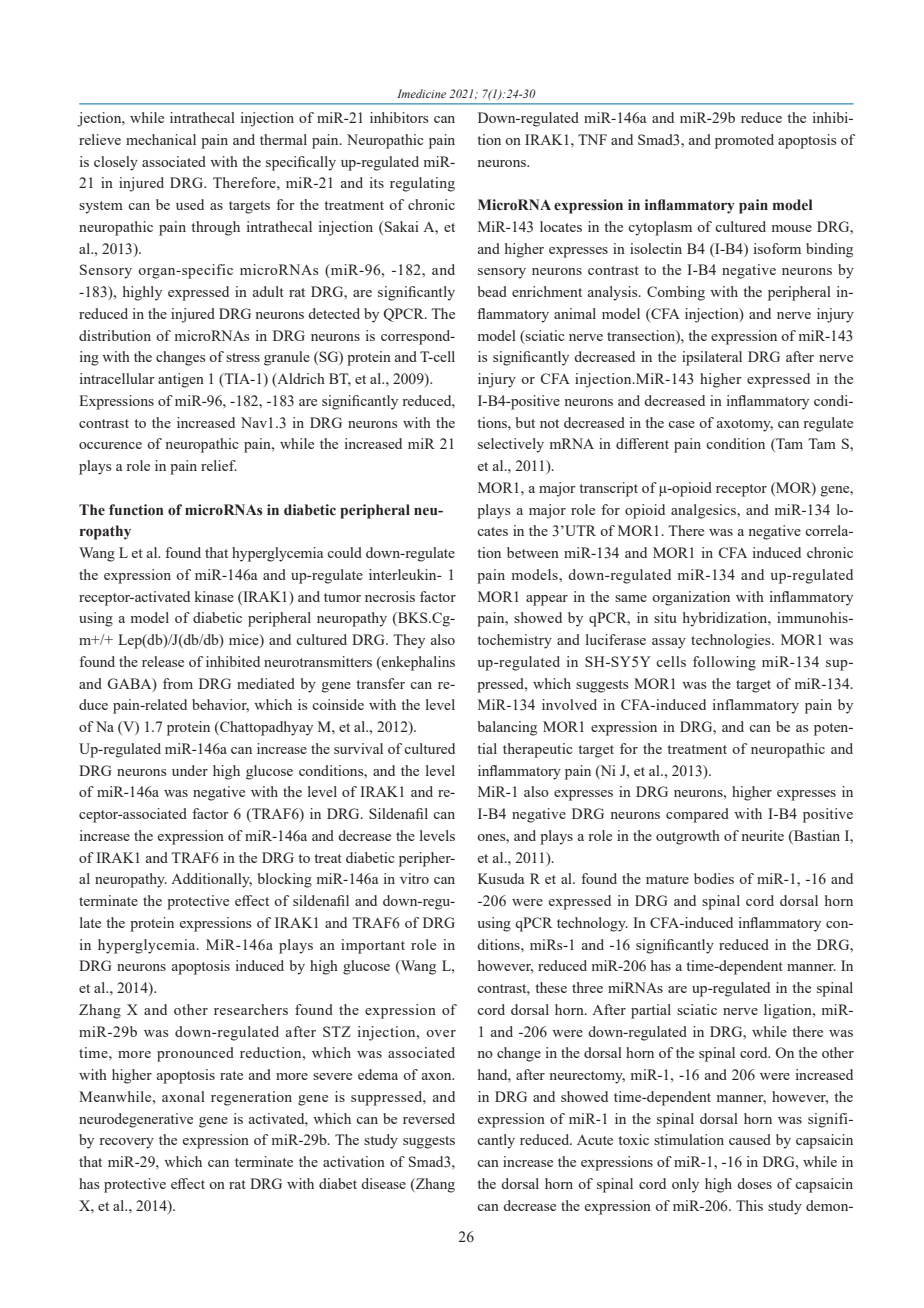 This screenshot has height=1308, width=924. I want to click on disease, so click(383, 1183).
